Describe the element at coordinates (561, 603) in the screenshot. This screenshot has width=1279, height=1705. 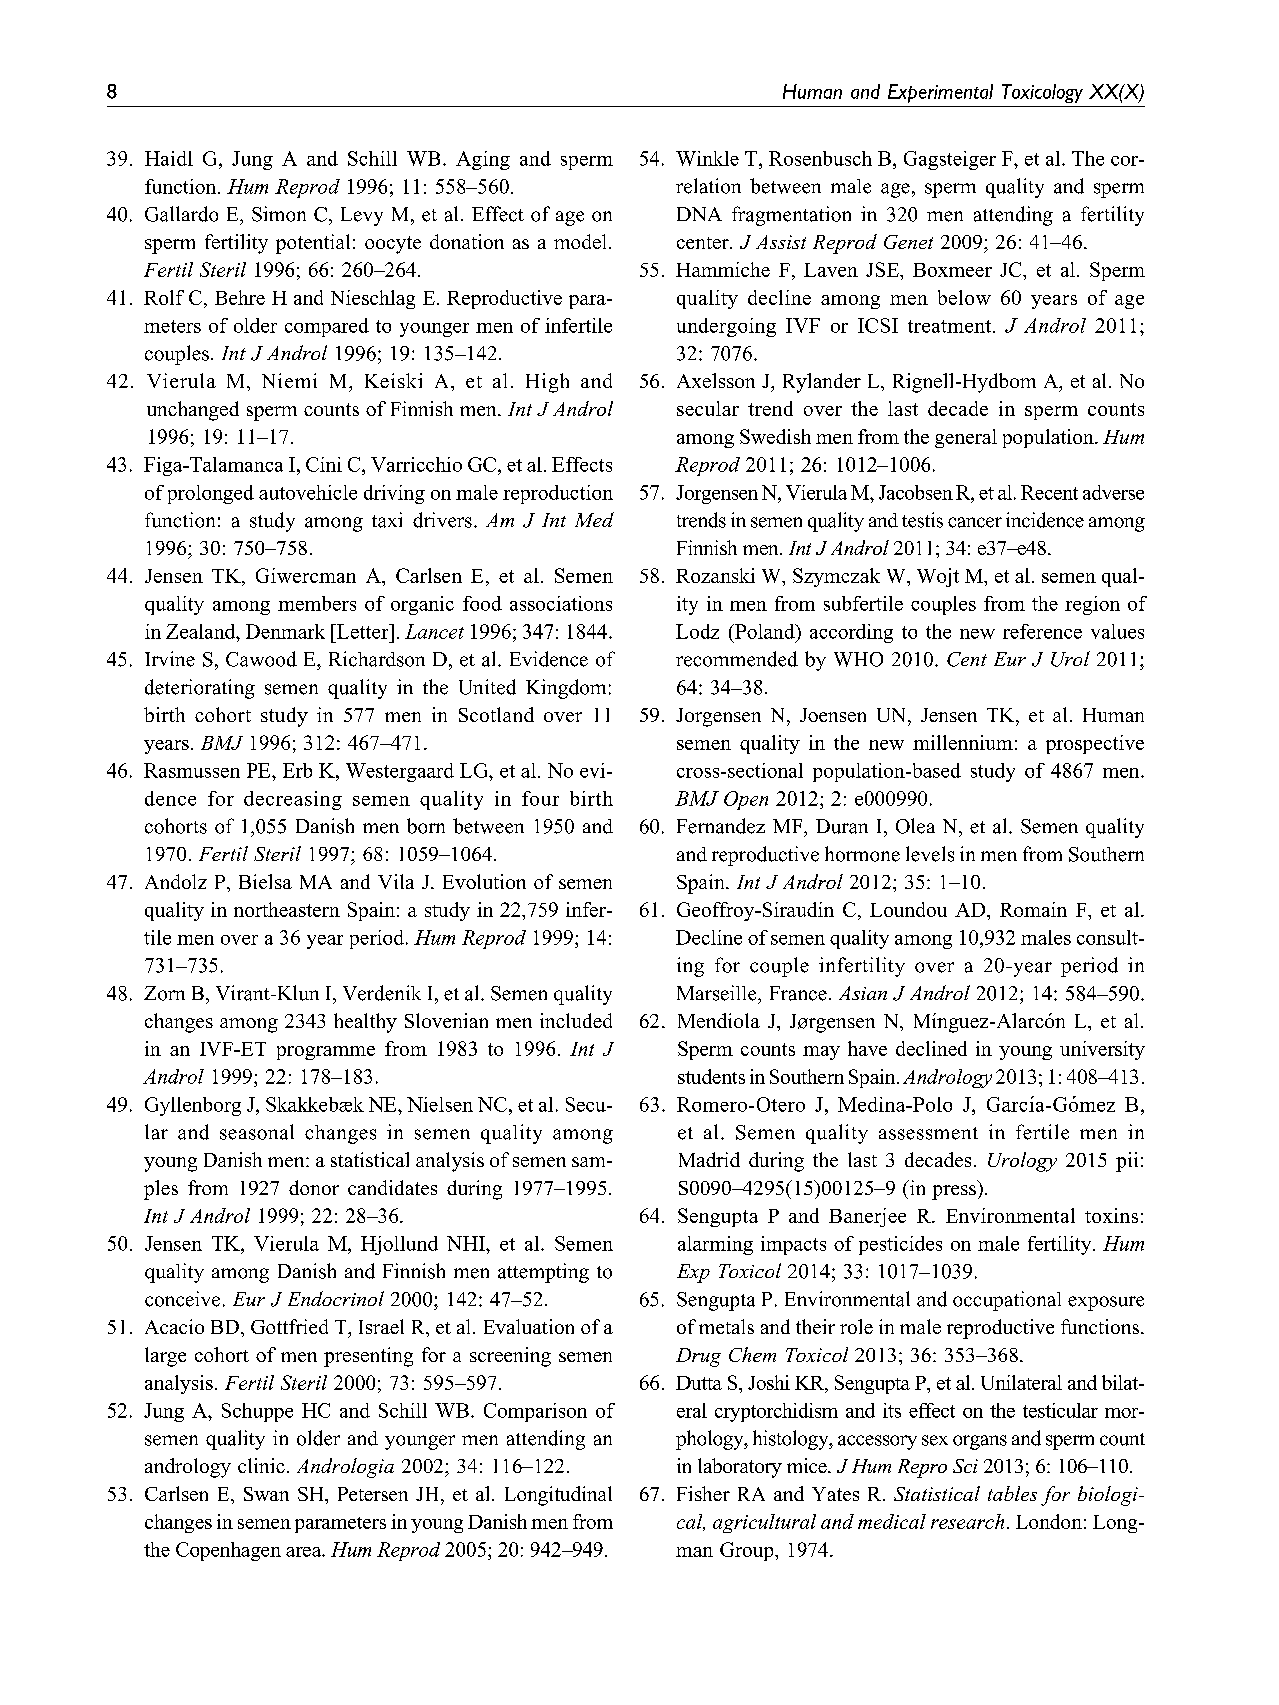
I see `associations` at that location.
